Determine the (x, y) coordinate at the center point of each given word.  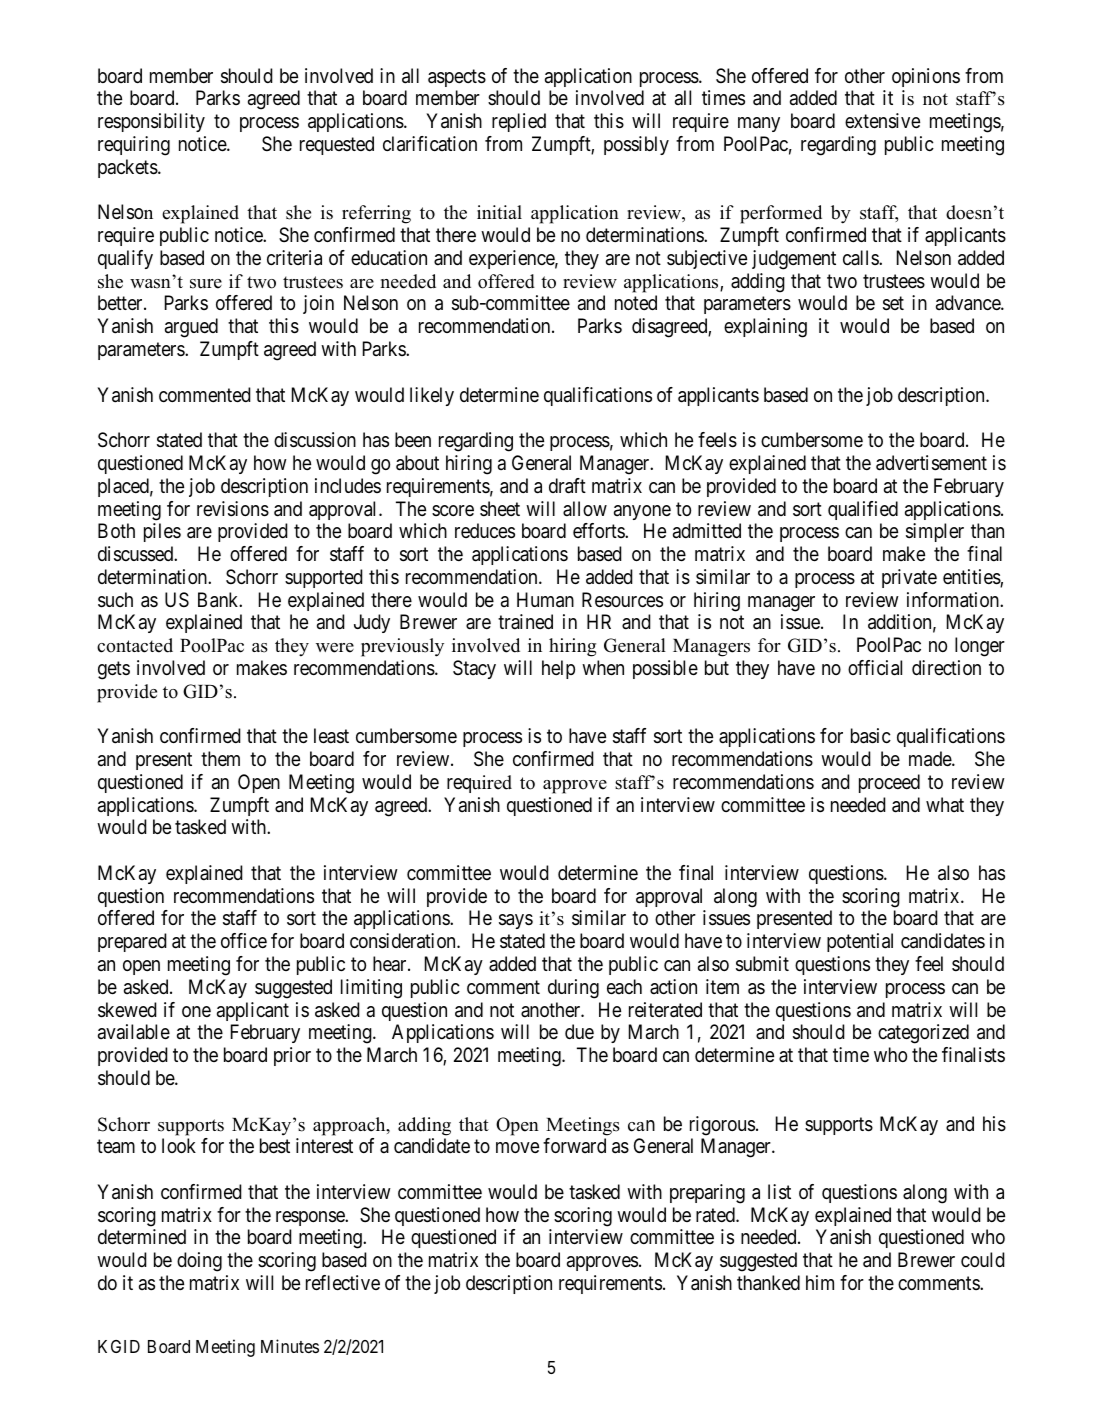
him (820, 1282)
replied (519, 122)
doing (199, 1262)
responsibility (151, 122)
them (220, 758)
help (558, 669)
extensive (882, 121)
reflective (343, 1283)
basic (871, 736)
